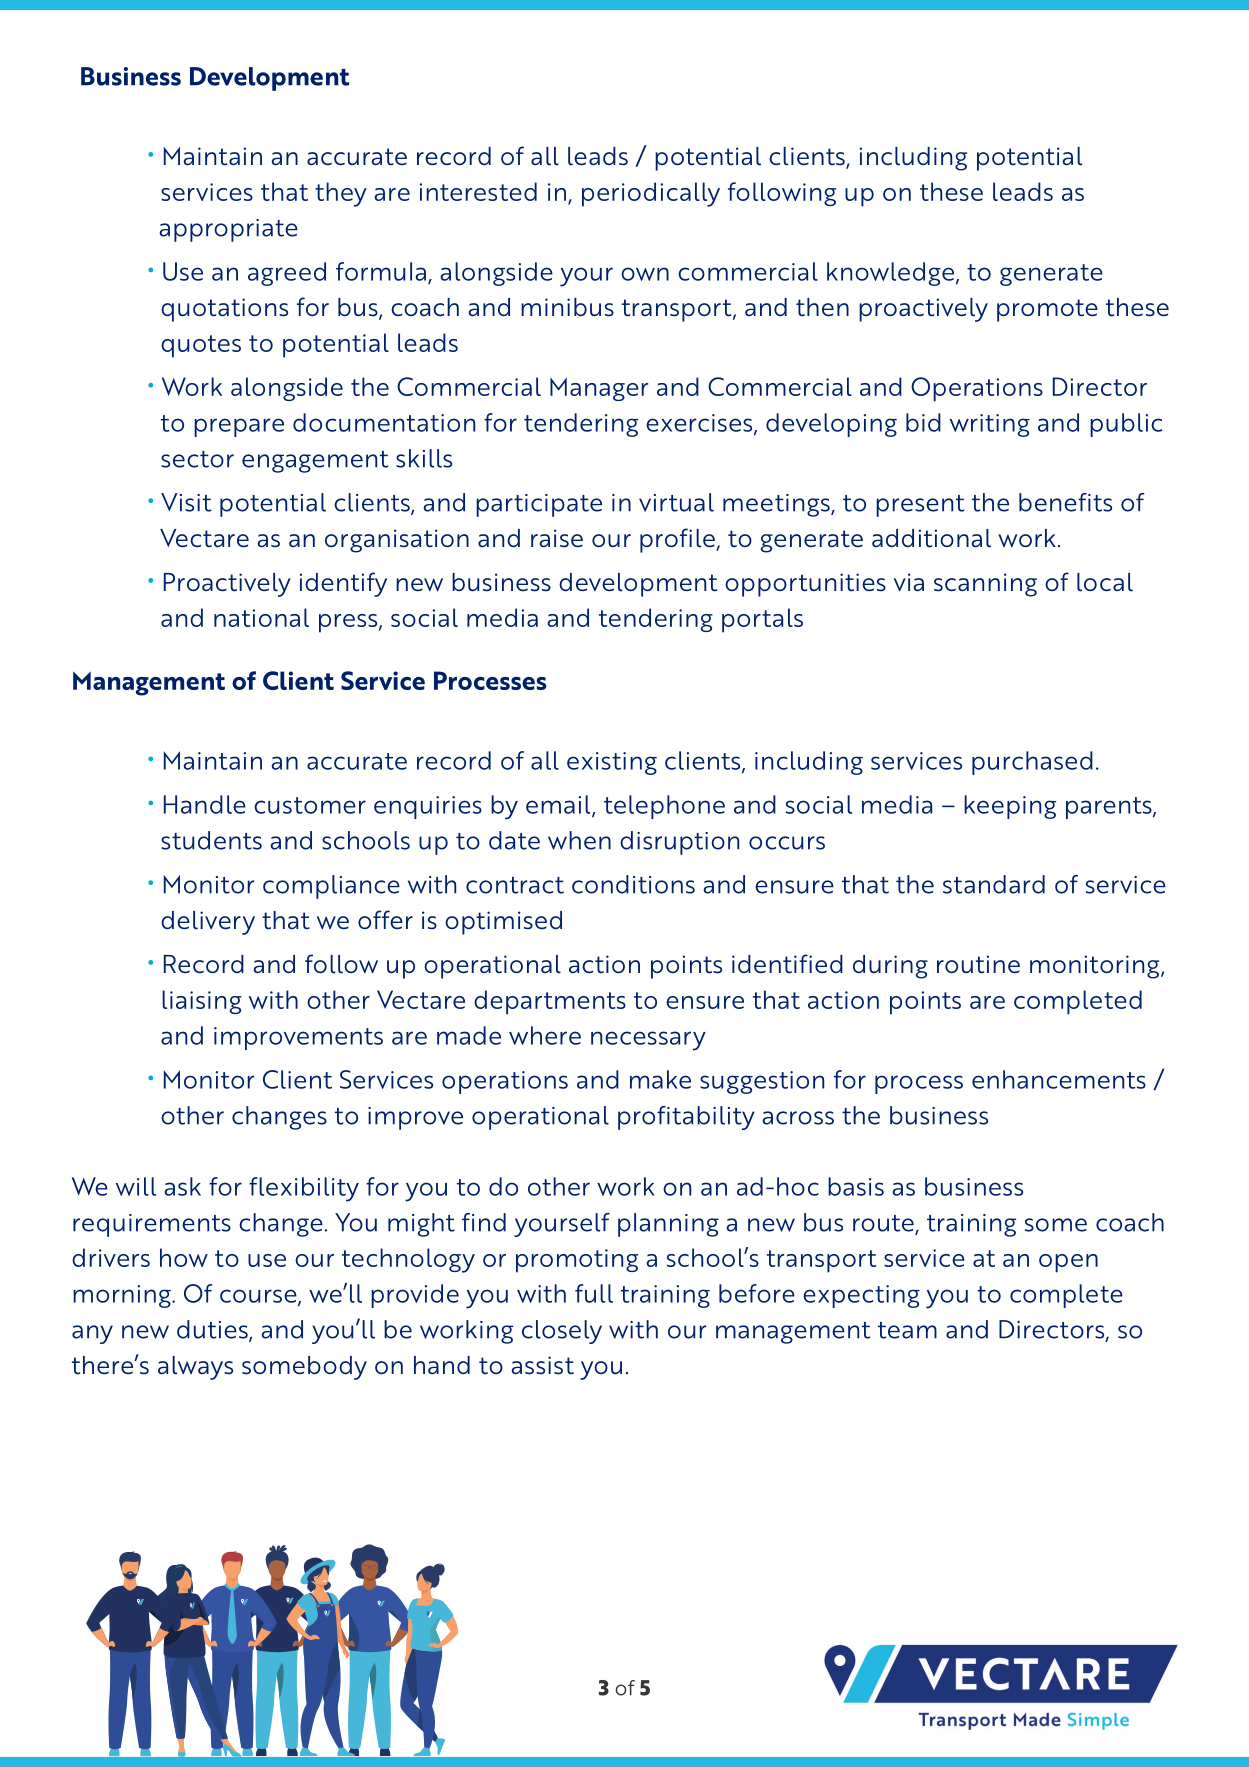 Image resolution: width=1249 pixels, height=1767 pixels. Describe the element at coordinates (310, 805) in the screenshot. I see `customer` at that location.
